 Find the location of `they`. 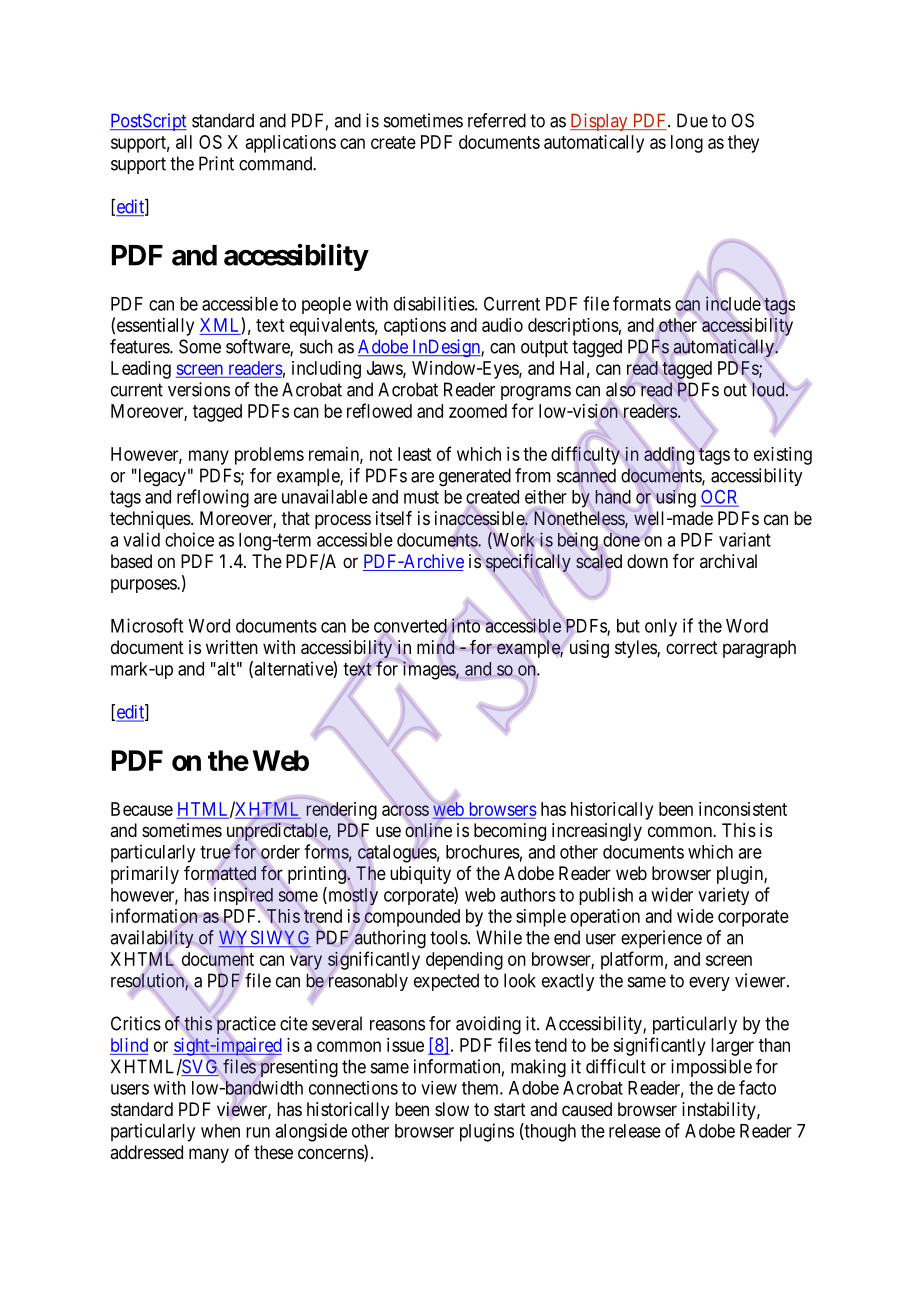

they is located at coordinates (743, 144).
